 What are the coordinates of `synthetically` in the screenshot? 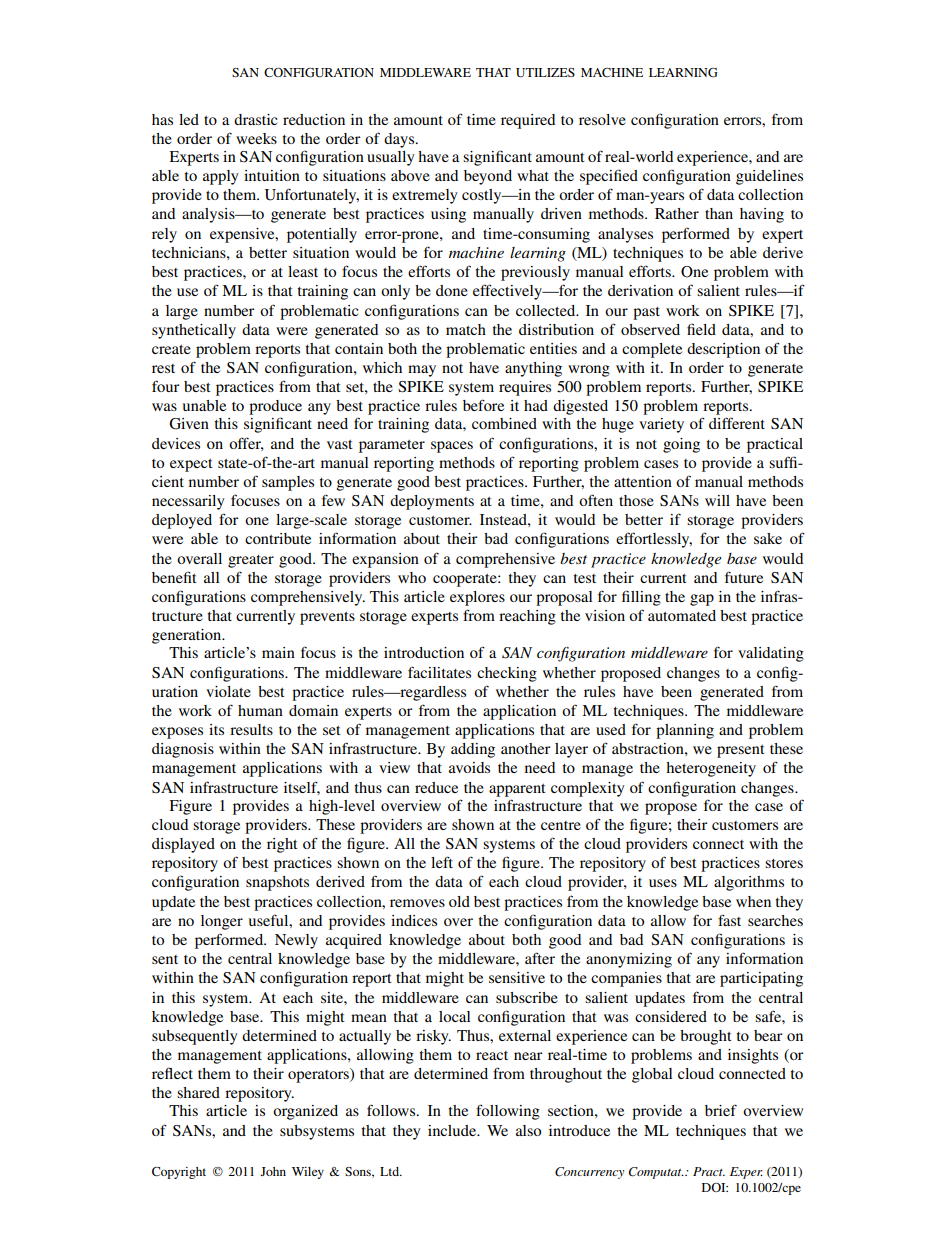 It's located at (194, 331).
